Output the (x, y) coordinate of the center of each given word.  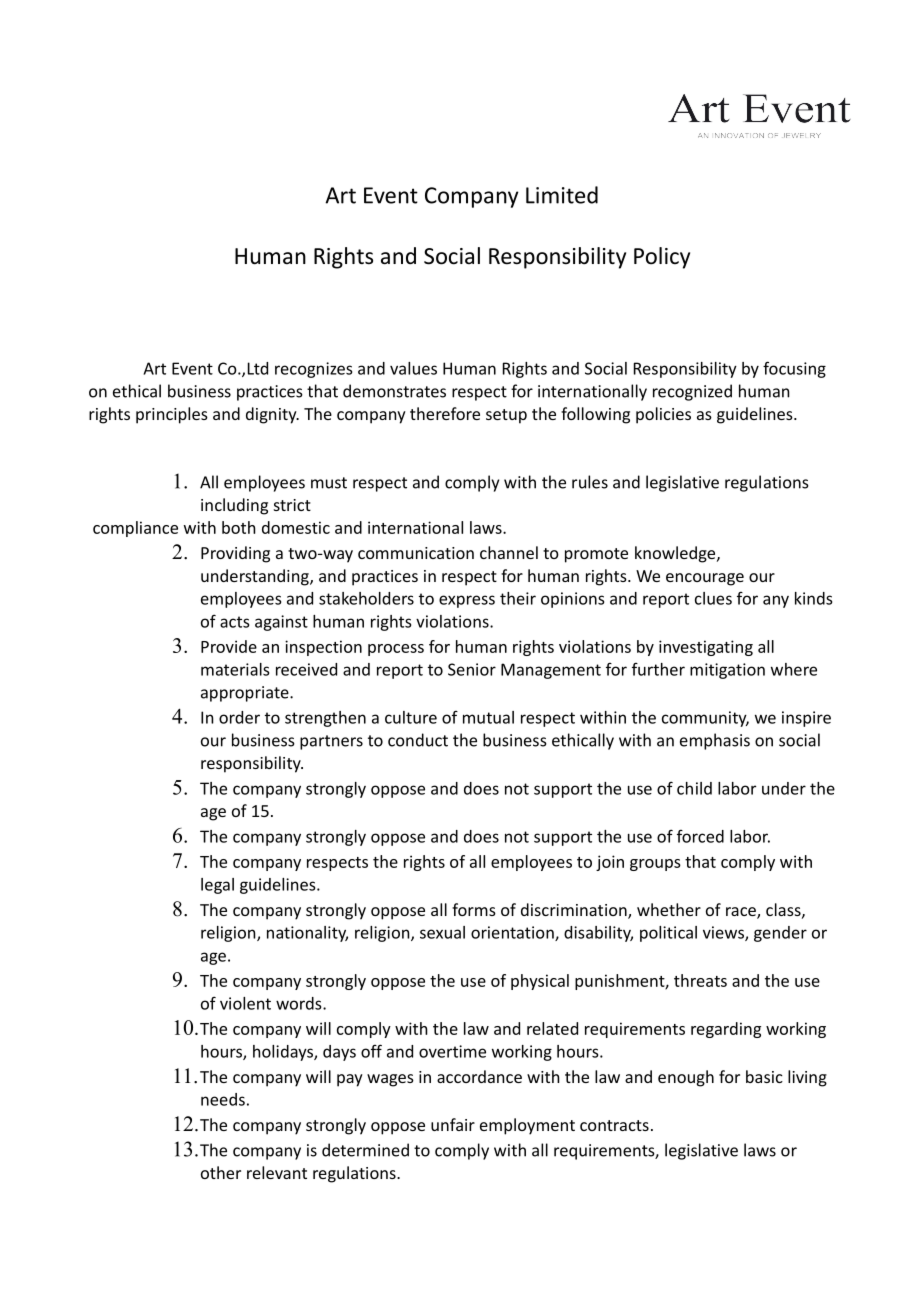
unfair (453, 1124)
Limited (562, 195)
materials (235, 669)
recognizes (313, 370)
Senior (472, 669)
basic (764, 1076)
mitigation (727, 671)
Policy (662, 258)
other (221, 1172)
